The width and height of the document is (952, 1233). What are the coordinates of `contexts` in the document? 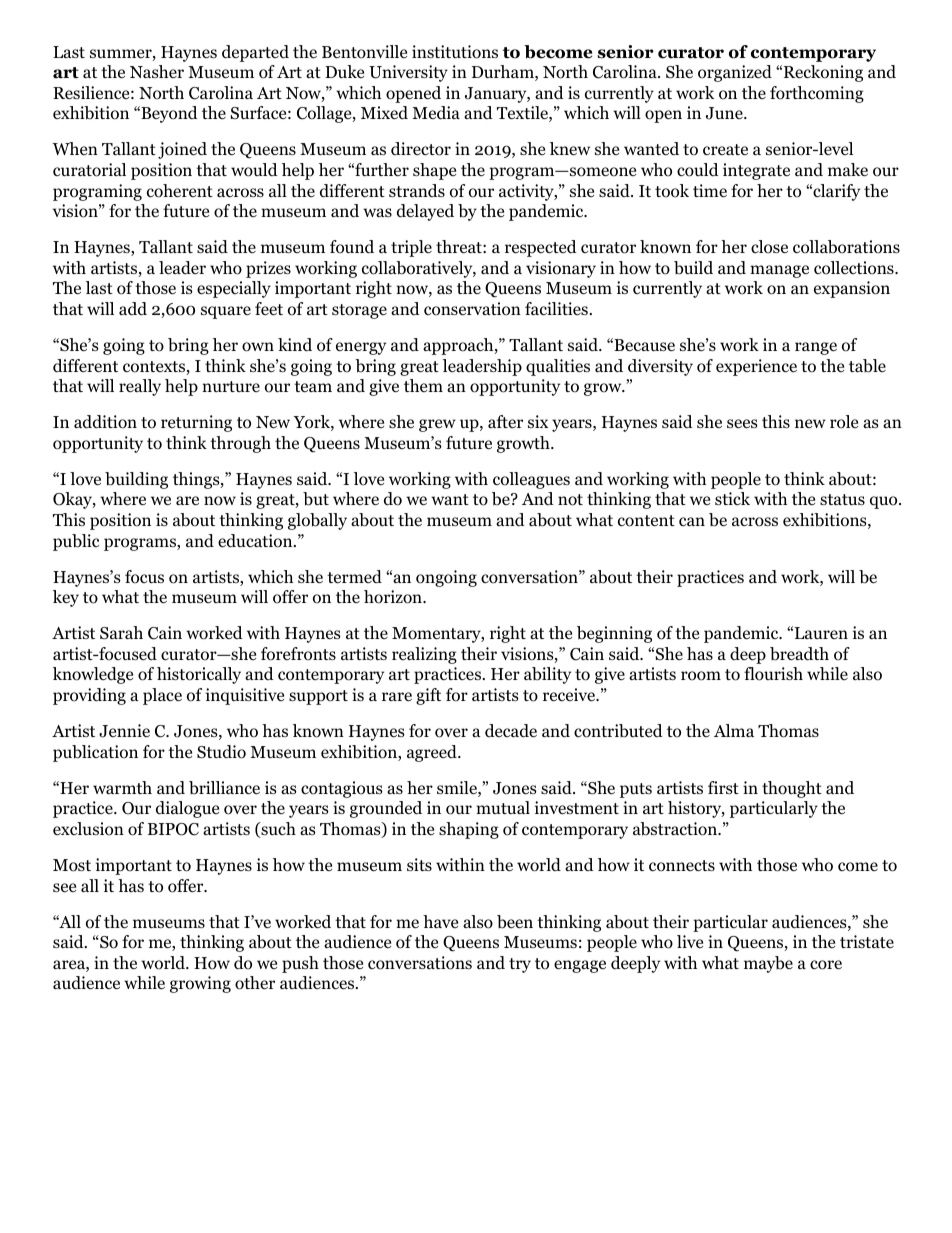 It's located at (155, 368).
